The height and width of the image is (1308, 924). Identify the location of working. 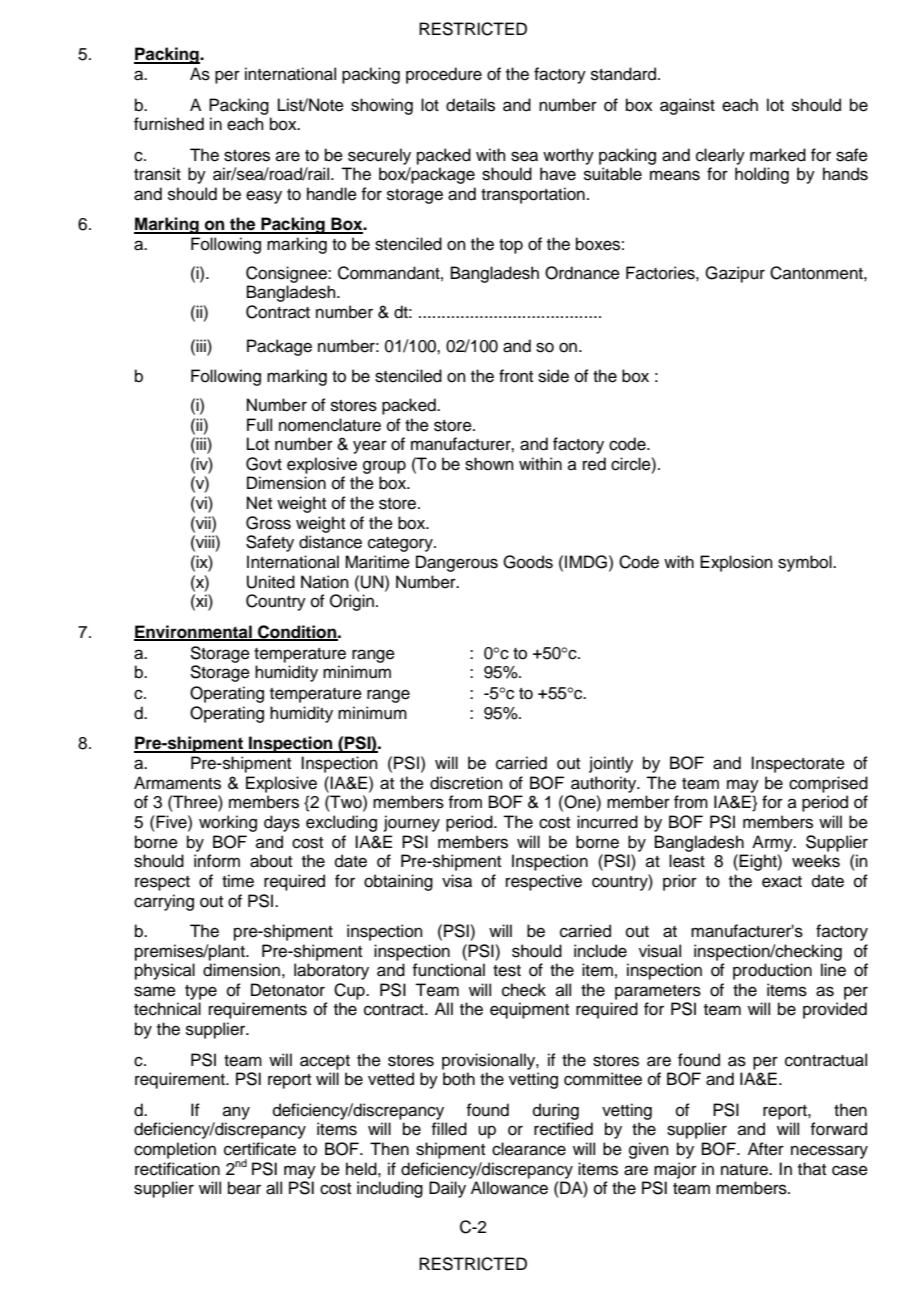
(228, 823).
